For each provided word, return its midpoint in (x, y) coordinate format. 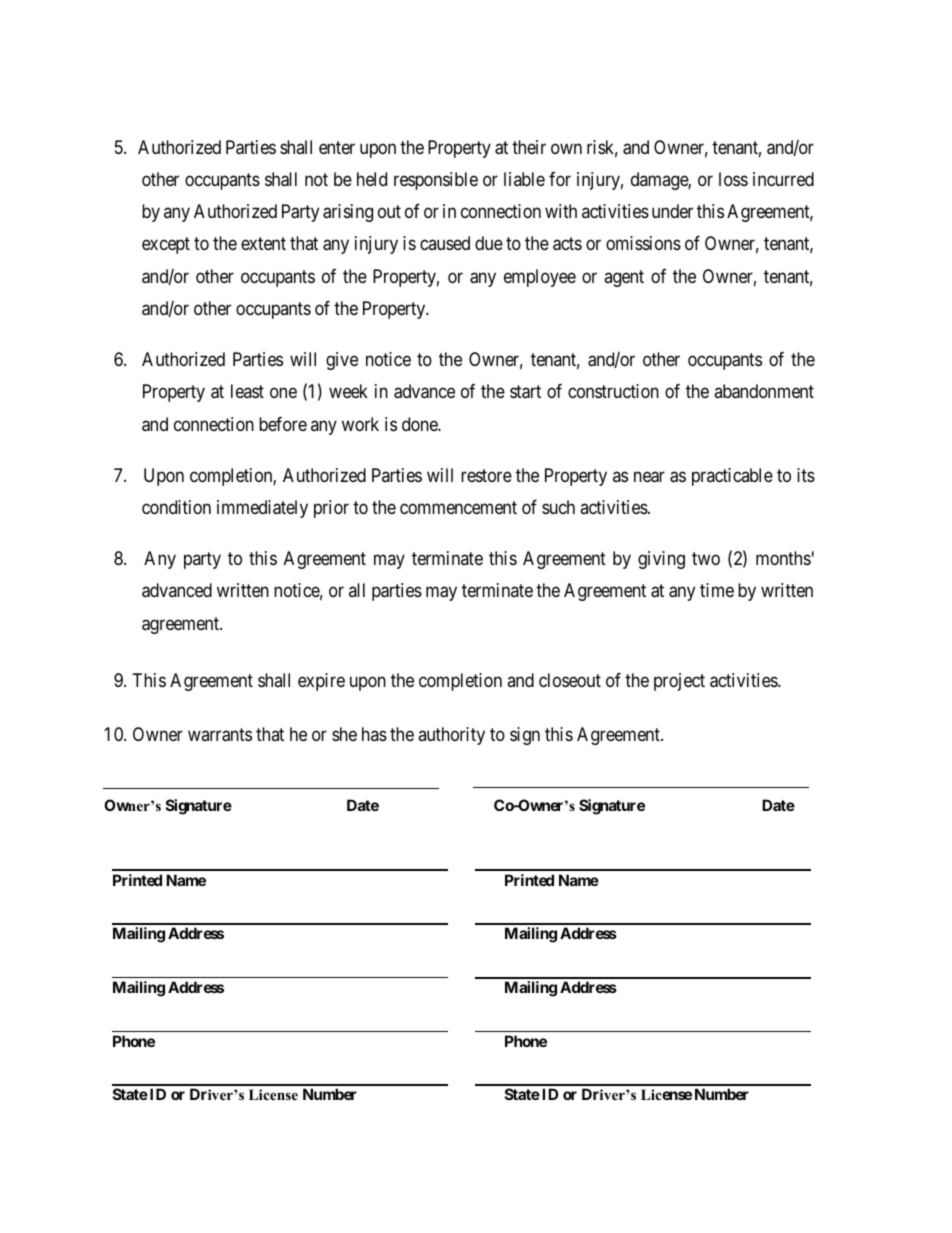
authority (451, 736)
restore (486, 475)
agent (624, 278)
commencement (458, 507)
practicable (732, 477)
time (717, 590)
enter (337, 147)
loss (733, 179)
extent (263, 243)
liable (524, 179)
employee (540, 278)
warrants (220, 735)
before (283, 424)
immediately (262, 509)
